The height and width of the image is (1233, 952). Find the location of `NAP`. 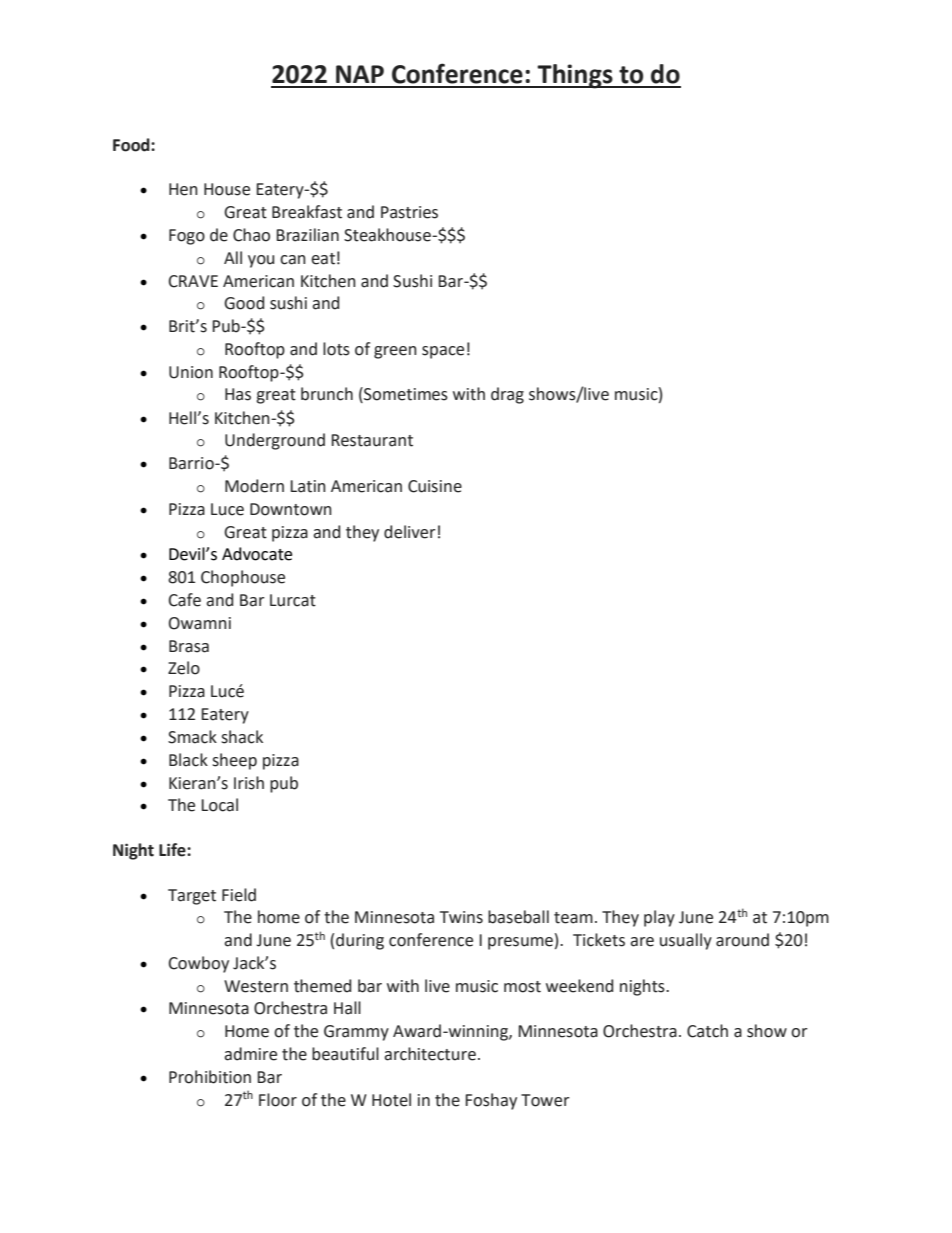

NAP is located at coordinates (360, 74).
